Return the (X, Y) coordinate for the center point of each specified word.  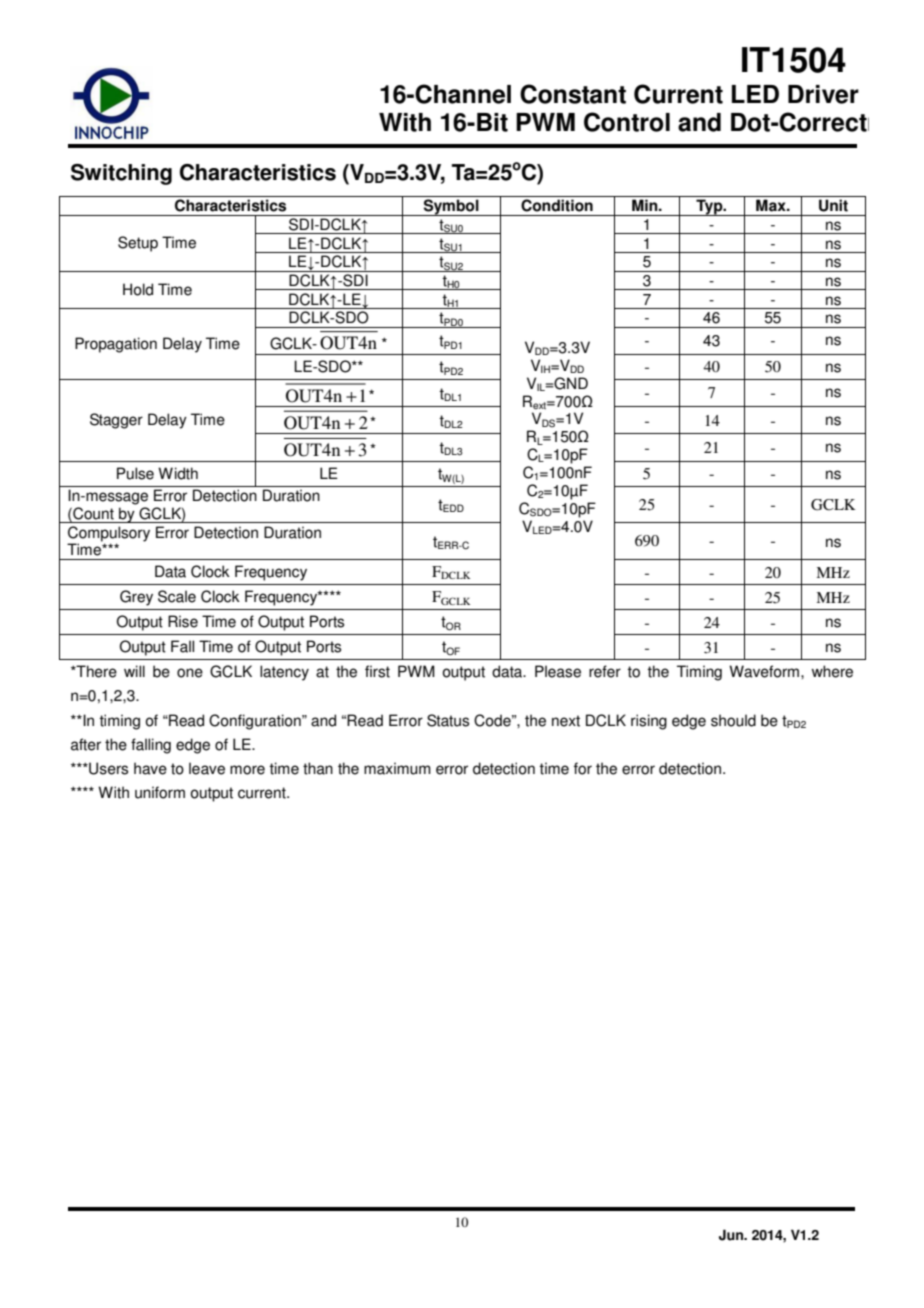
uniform (160, 792)
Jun (732, 1235)
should (733, 720)
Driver (823, 94)
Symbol (451, 207)
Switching (121, 174)
